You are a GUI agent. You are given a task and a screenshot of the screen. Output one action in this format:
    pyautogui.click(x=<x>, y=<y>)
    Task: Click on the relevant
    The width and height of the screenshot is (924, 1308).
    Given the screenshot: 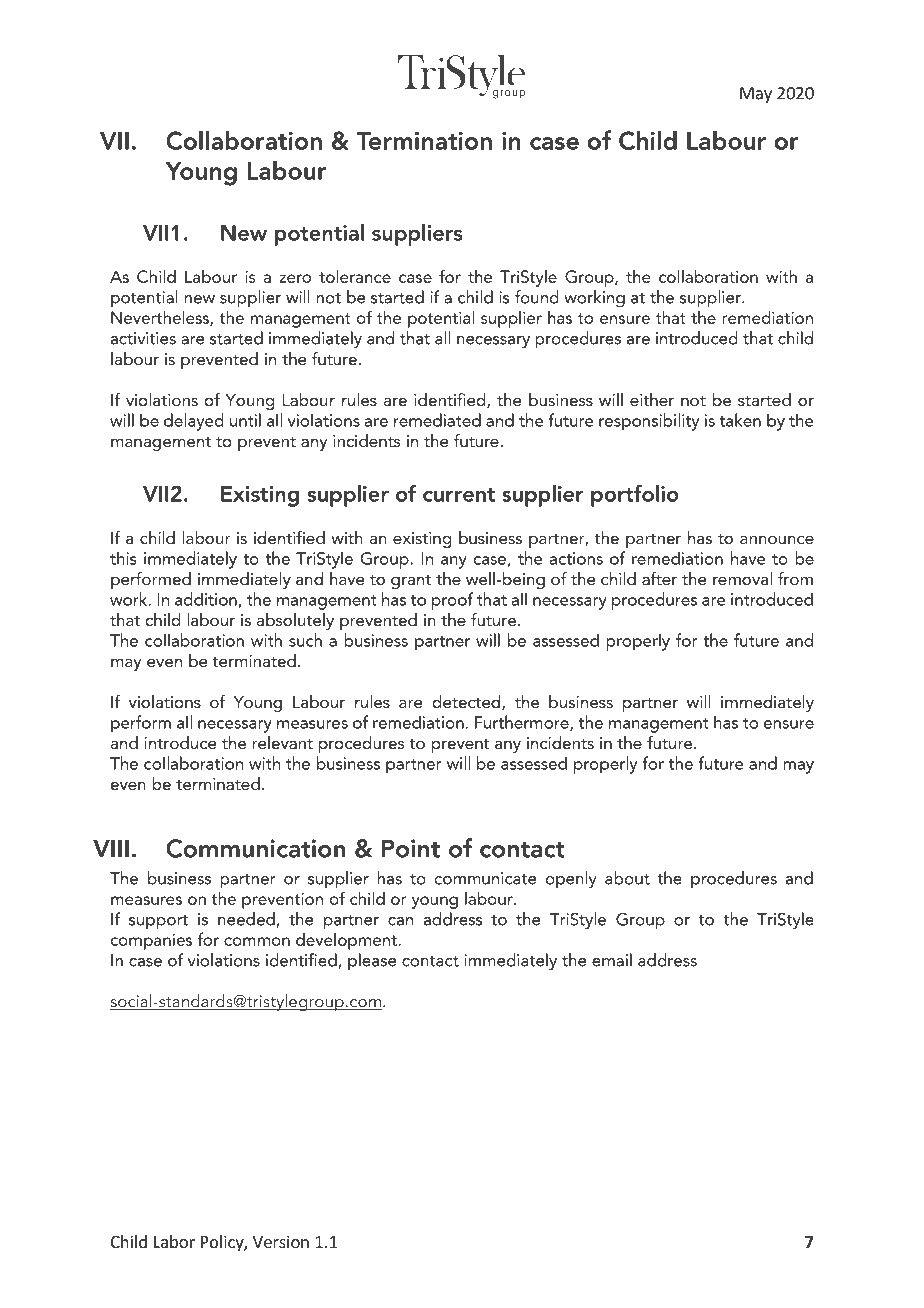 What is the action you would take?
    pyautogui.click(x=282, y=742)
